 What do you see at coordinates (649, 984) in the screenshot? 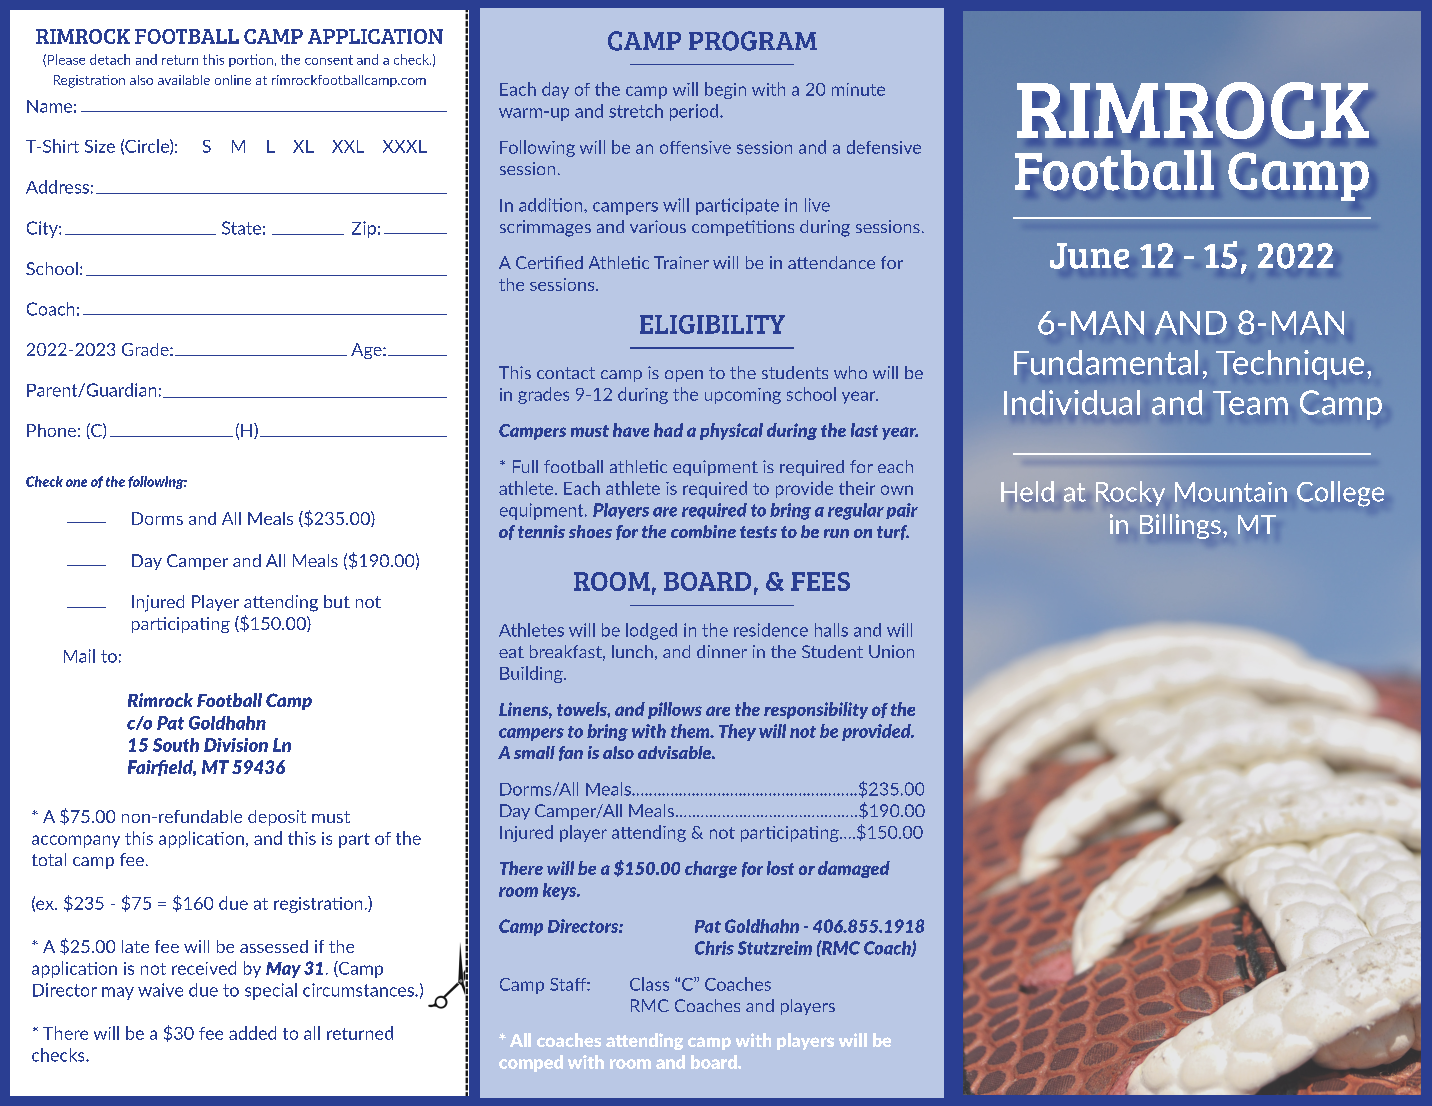
I see `Class` at bounding box center [649, 984].
